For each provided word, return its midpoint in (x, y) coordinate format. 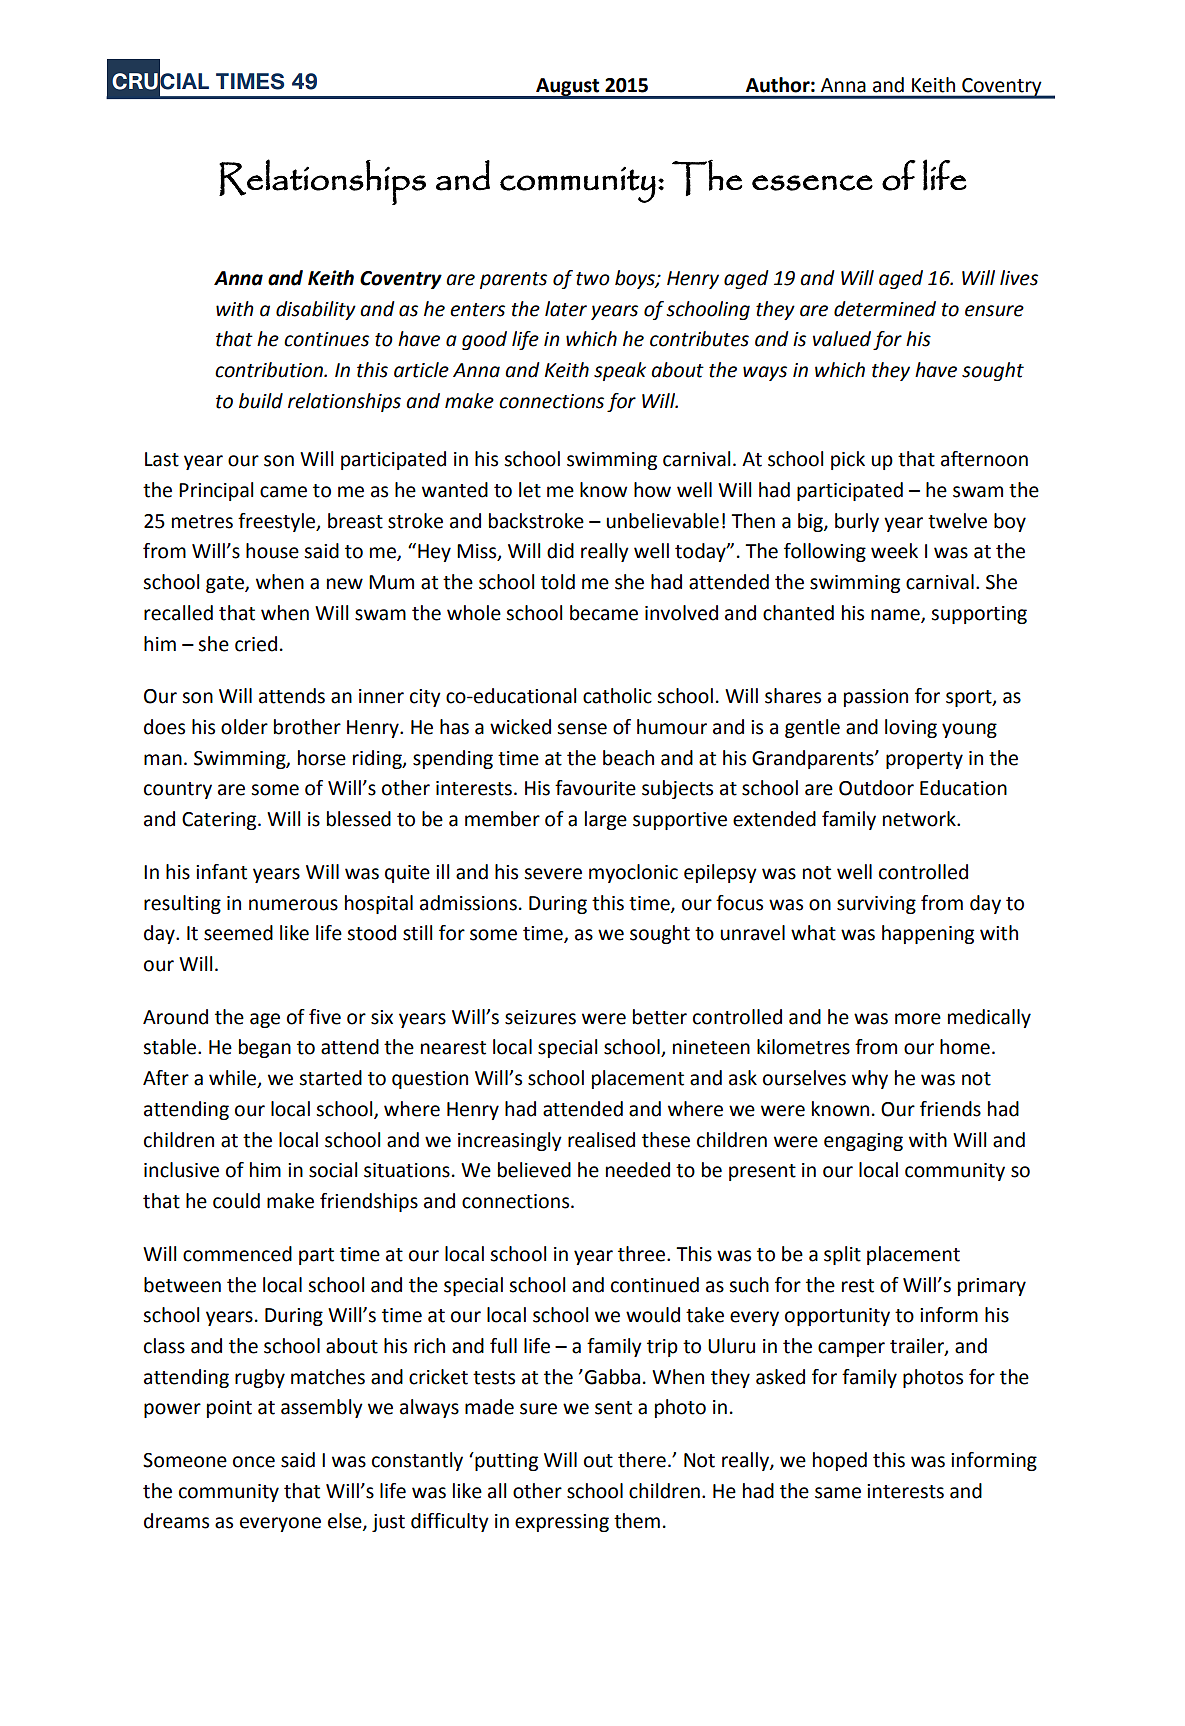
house (272, 551)
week (894, 551)
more (918, 1019)
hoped (840, 1461)
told (558, 582)
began (265, 1048)
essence (812, 183)
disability (316, 310)
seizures (540, 1017)
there (642, 1460)
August (568, 88)
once (254, 1462)
